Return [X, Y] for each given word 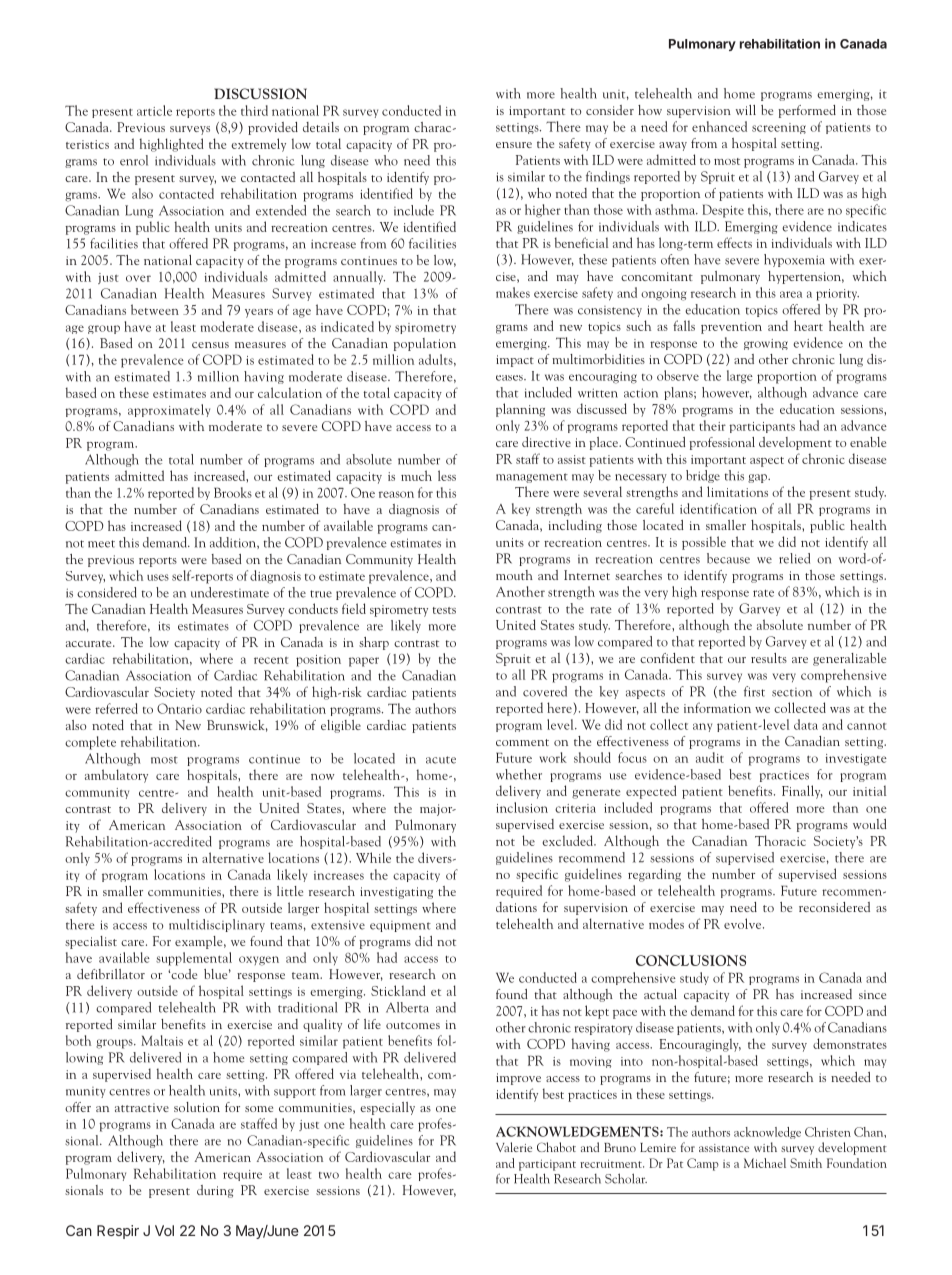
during [215, 1191]
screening [779, 128]
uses [158, 577]
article [154, 110]
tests [444, 610]
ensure [514, 145]
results [769, 658]
